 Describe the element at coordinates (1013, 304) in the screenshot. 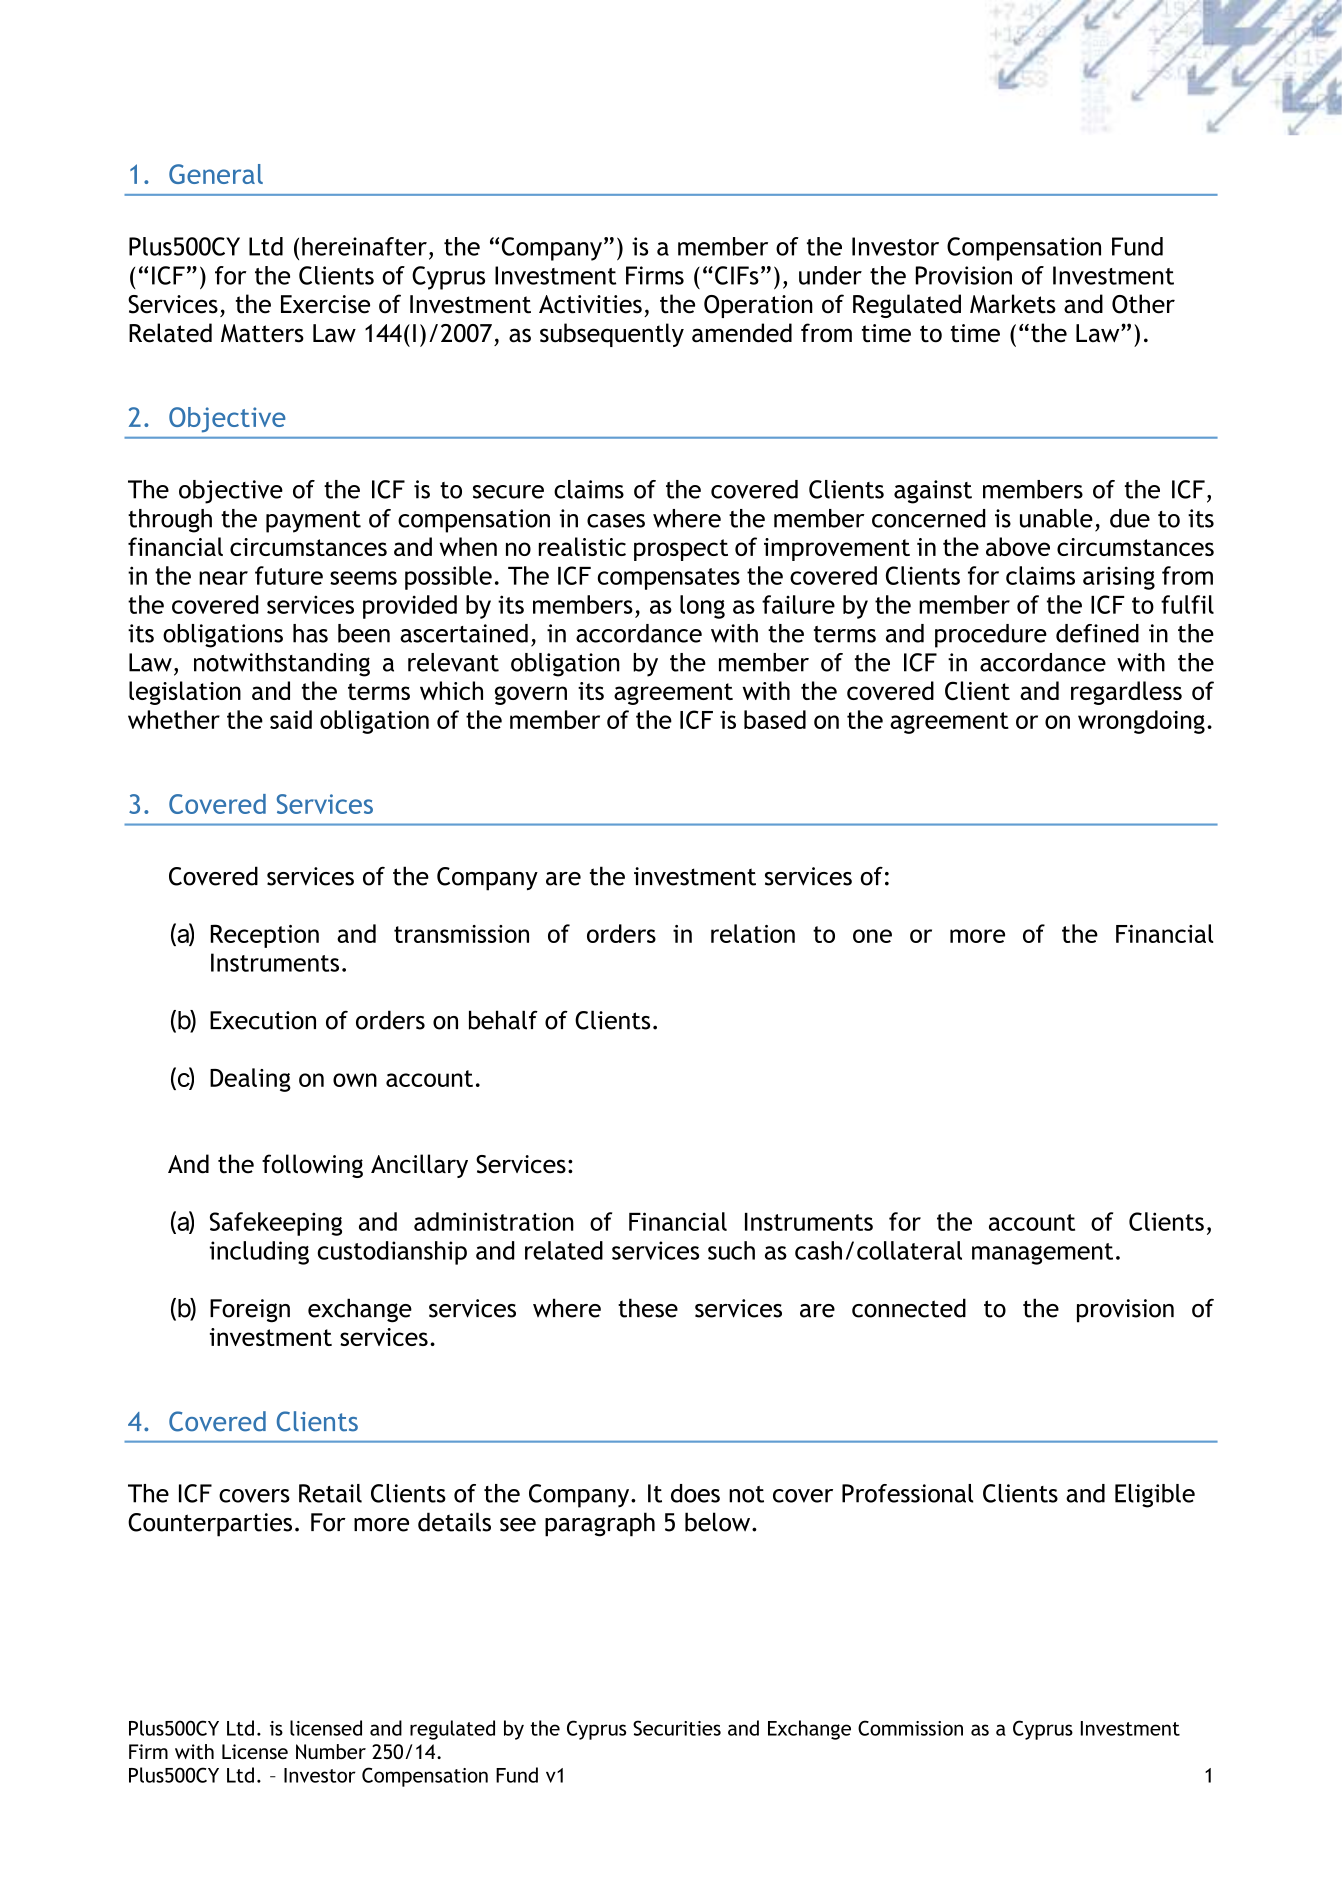

I see `Markets` at that location.
